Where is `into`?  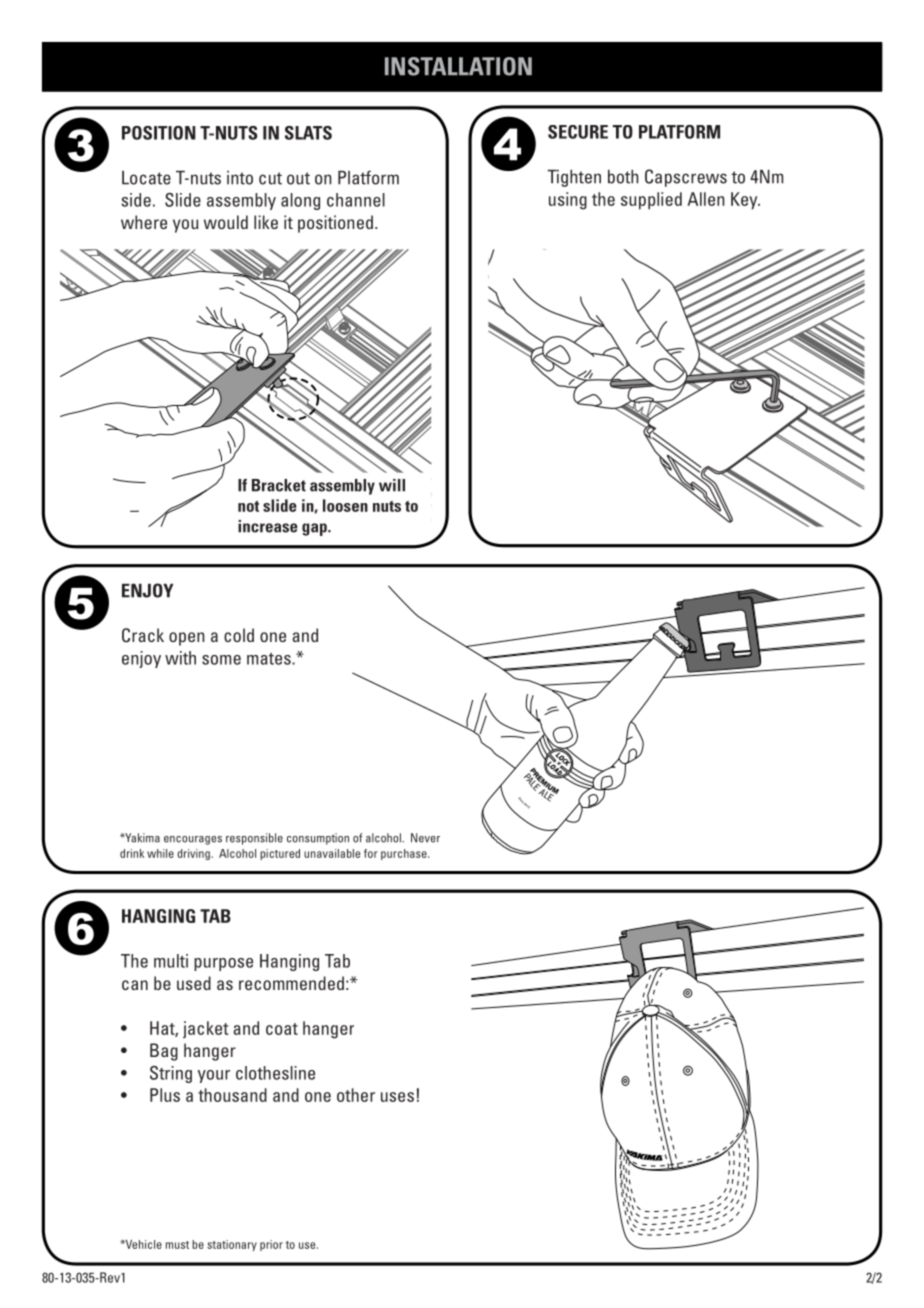
into is located at coordinates (240, 178).
